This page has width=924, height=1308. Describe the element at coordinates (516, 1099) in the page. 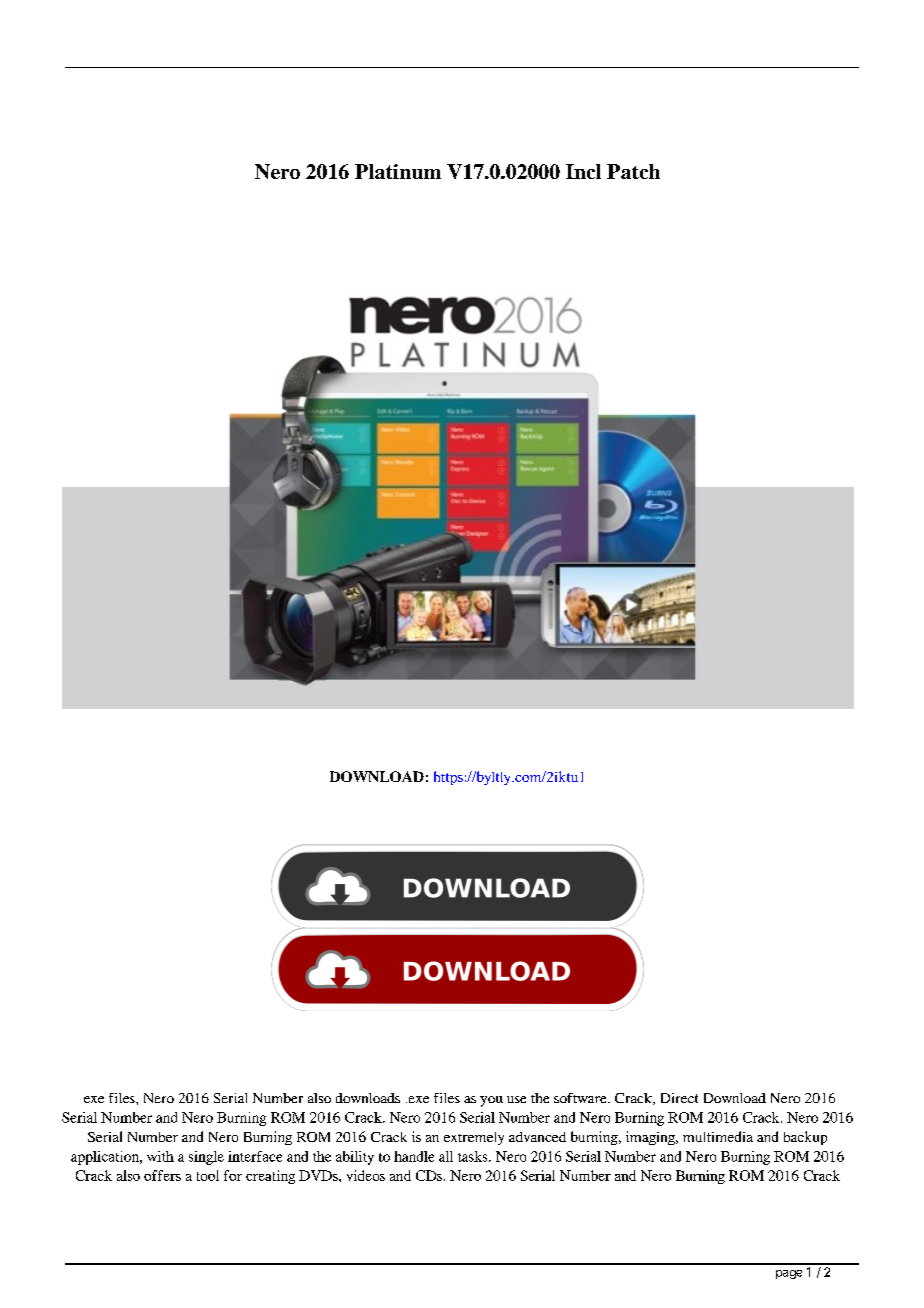

I see `use` at that location.
